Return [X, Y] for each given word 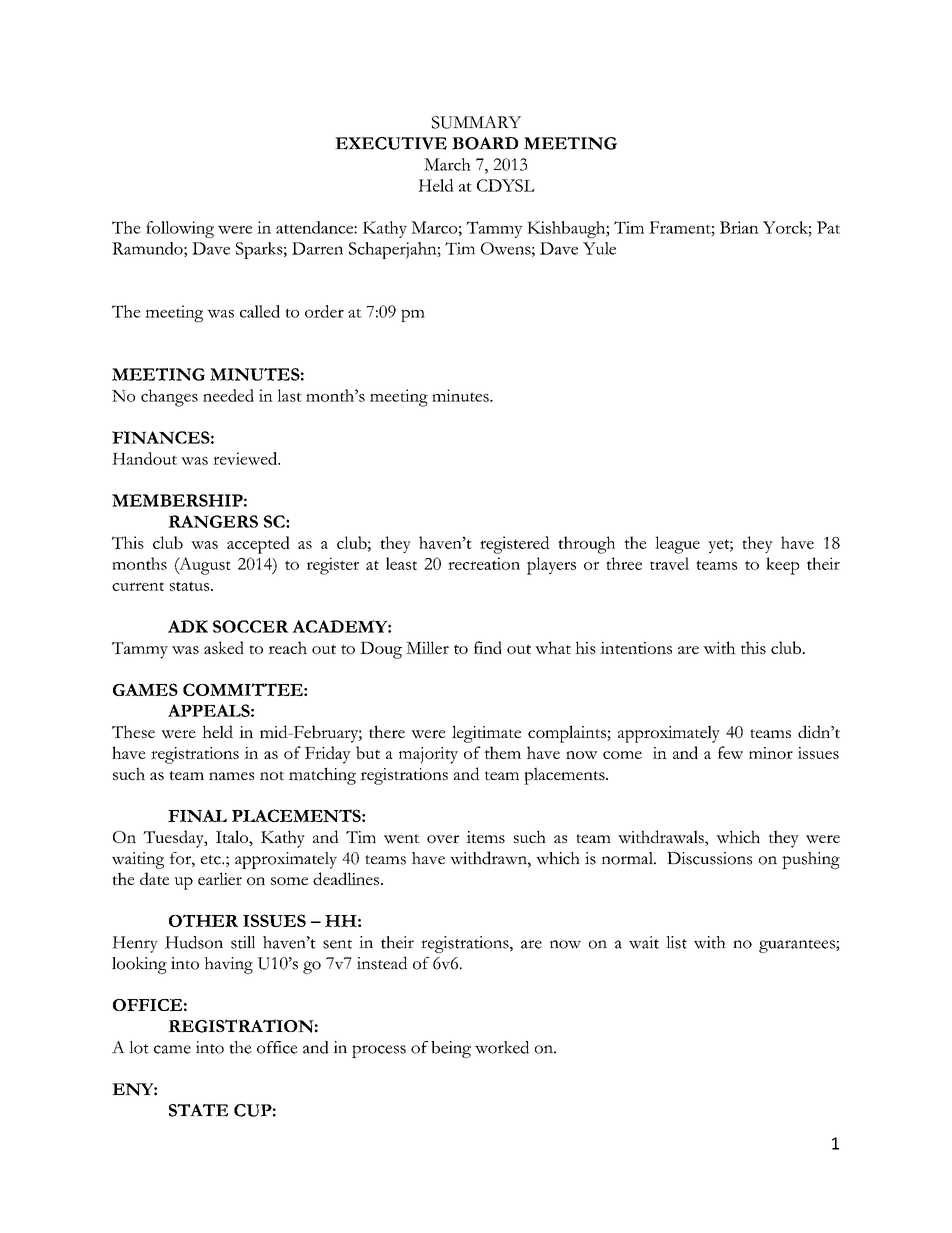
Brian [739, 227]
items [485, 837]
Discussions [709, 858]
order [324, 311]
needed [228, 395]
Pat [828, 227]
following [180, 229]
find [488, 647]
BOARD [485, 143]
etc [212, 860]
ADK [188, 626]
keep [782, 566]
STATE [198, 1110]
